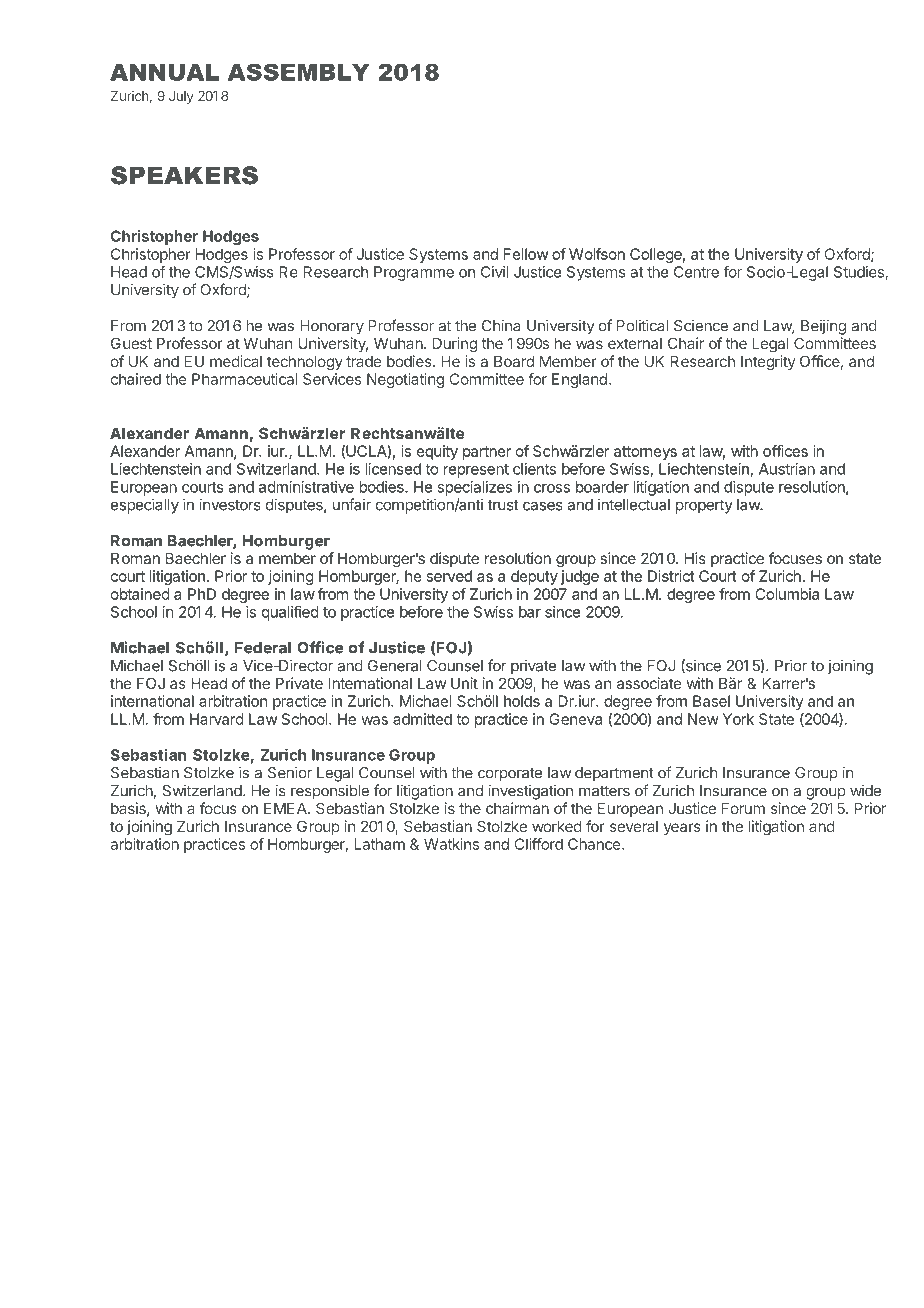 The width and height of the image is (924, 1308). I want to click on Studies, so click(860, 273).
